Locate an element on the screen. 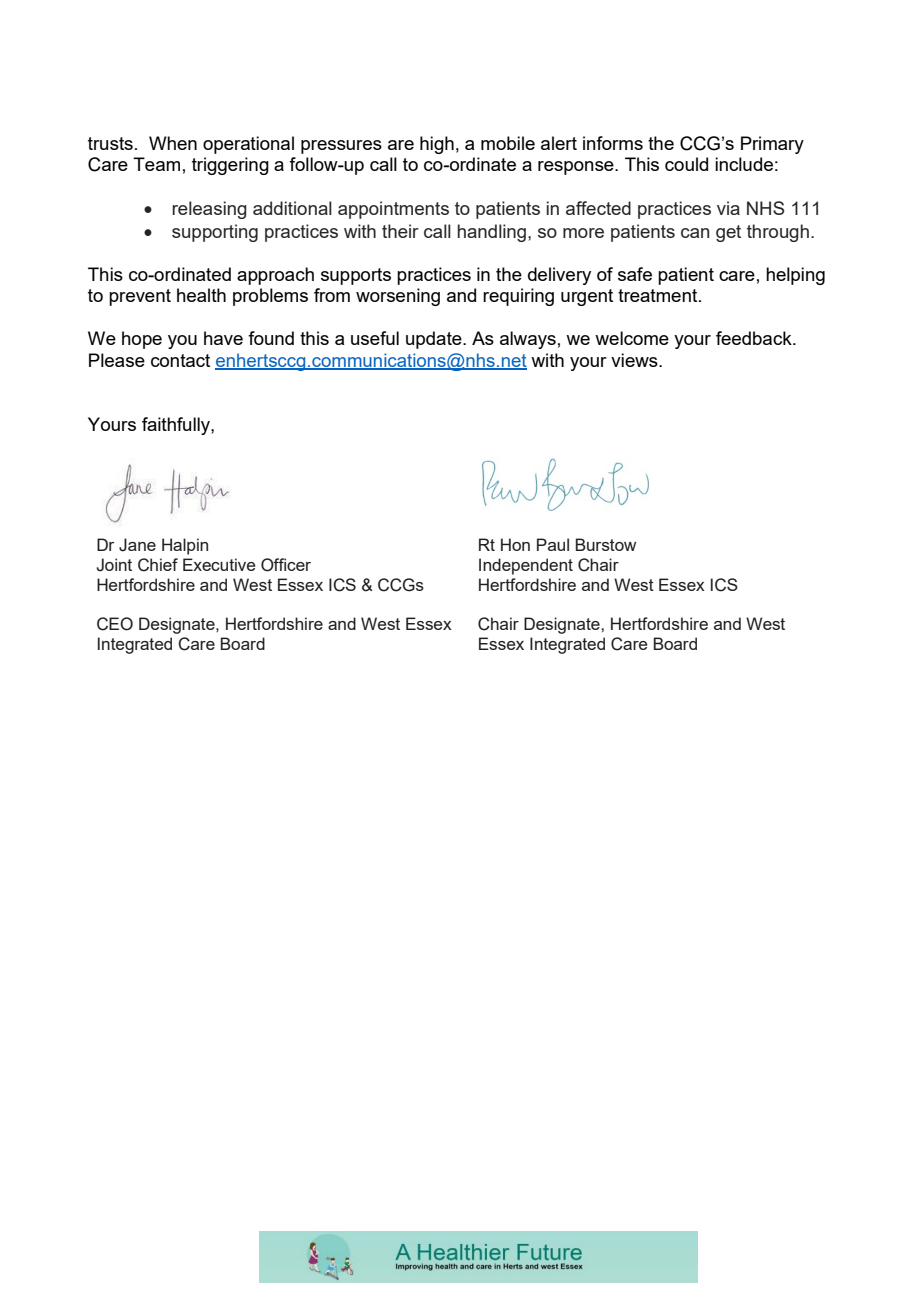  Team is located at coordinates (156, 164).
